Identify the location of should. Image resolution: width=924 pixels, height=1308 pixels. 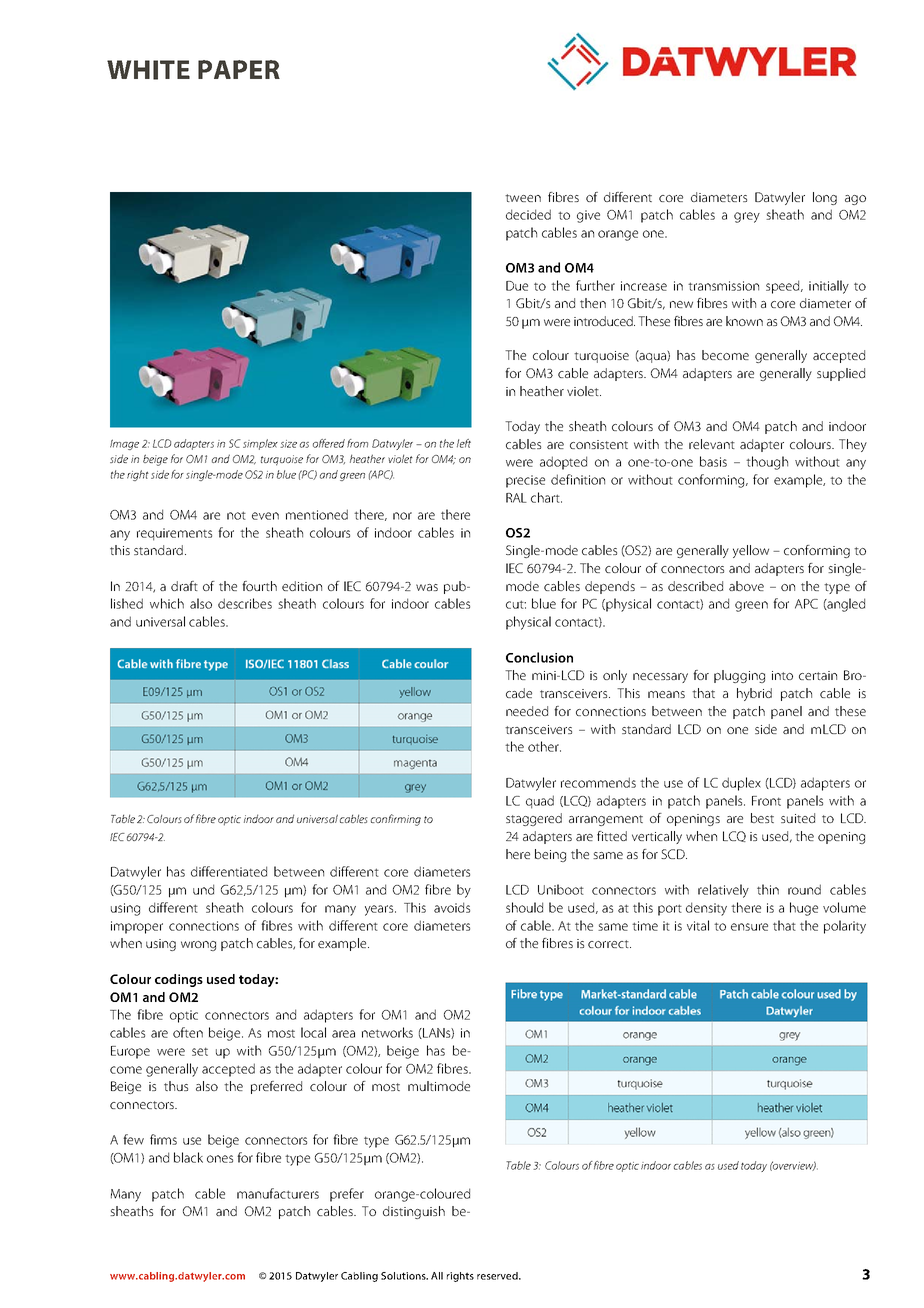
(524, 907).
